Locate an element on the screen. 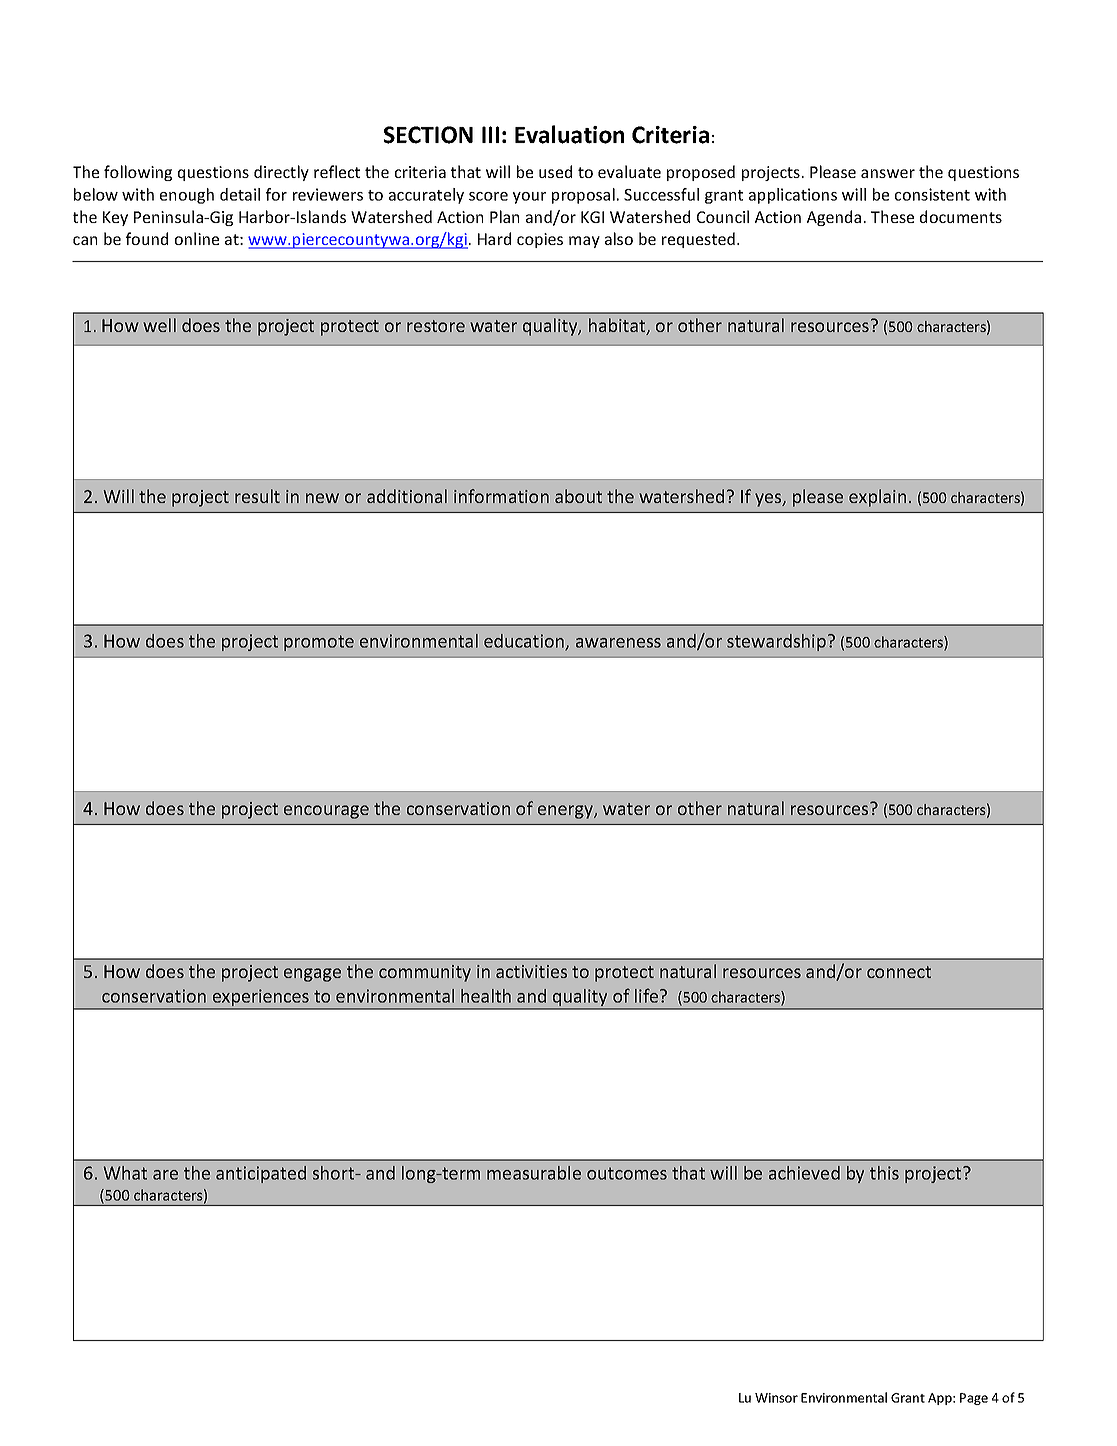 The image size is (1117, 1446). explain is located at coordinates (877, 498).
